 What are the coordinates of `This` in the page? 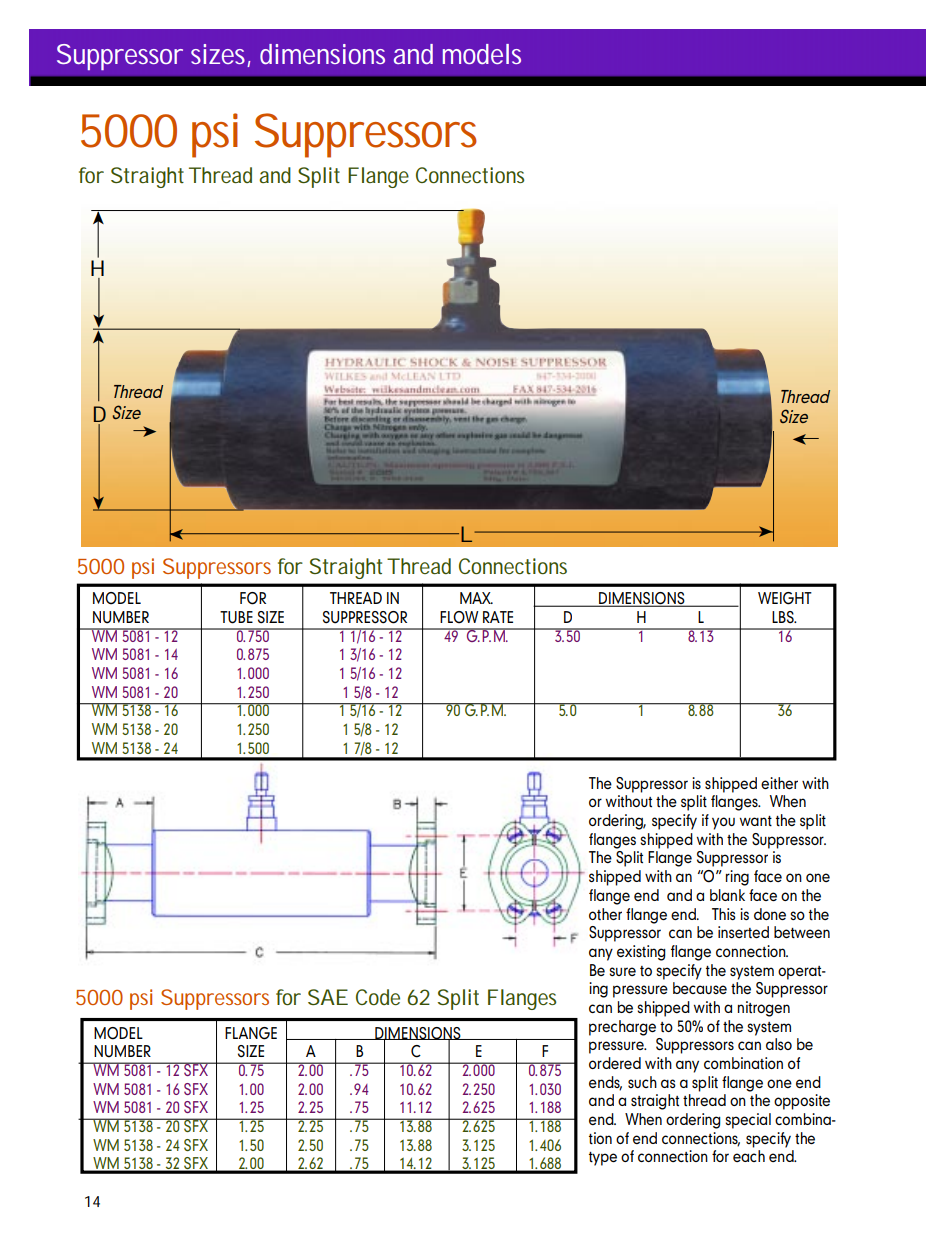 It's located at (724, 914).
